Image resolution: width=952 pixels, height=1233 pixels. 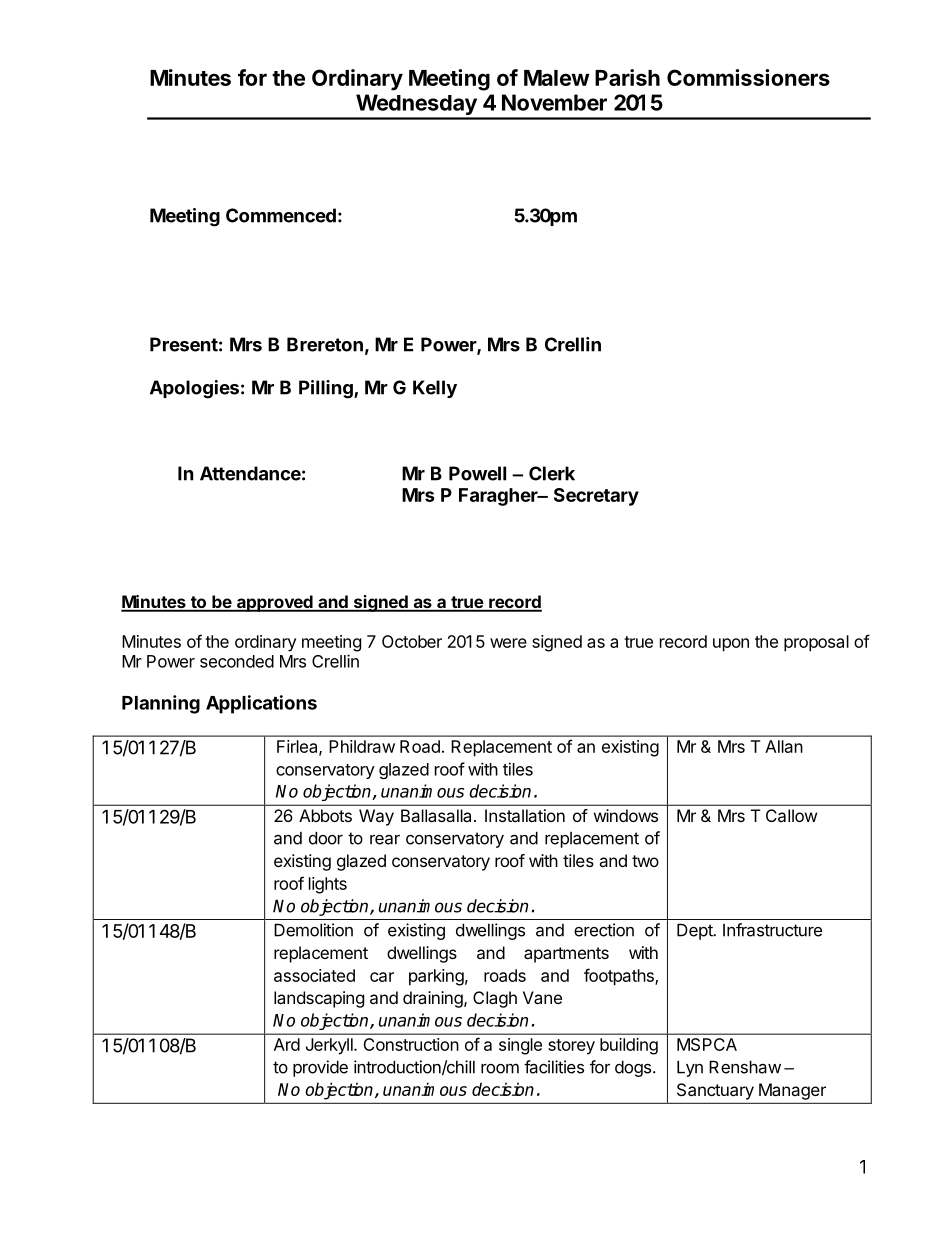 What do you see at coordinates (596, 497) in the screenshot?
I see `Secretary` at bounding box center [596, 497].
